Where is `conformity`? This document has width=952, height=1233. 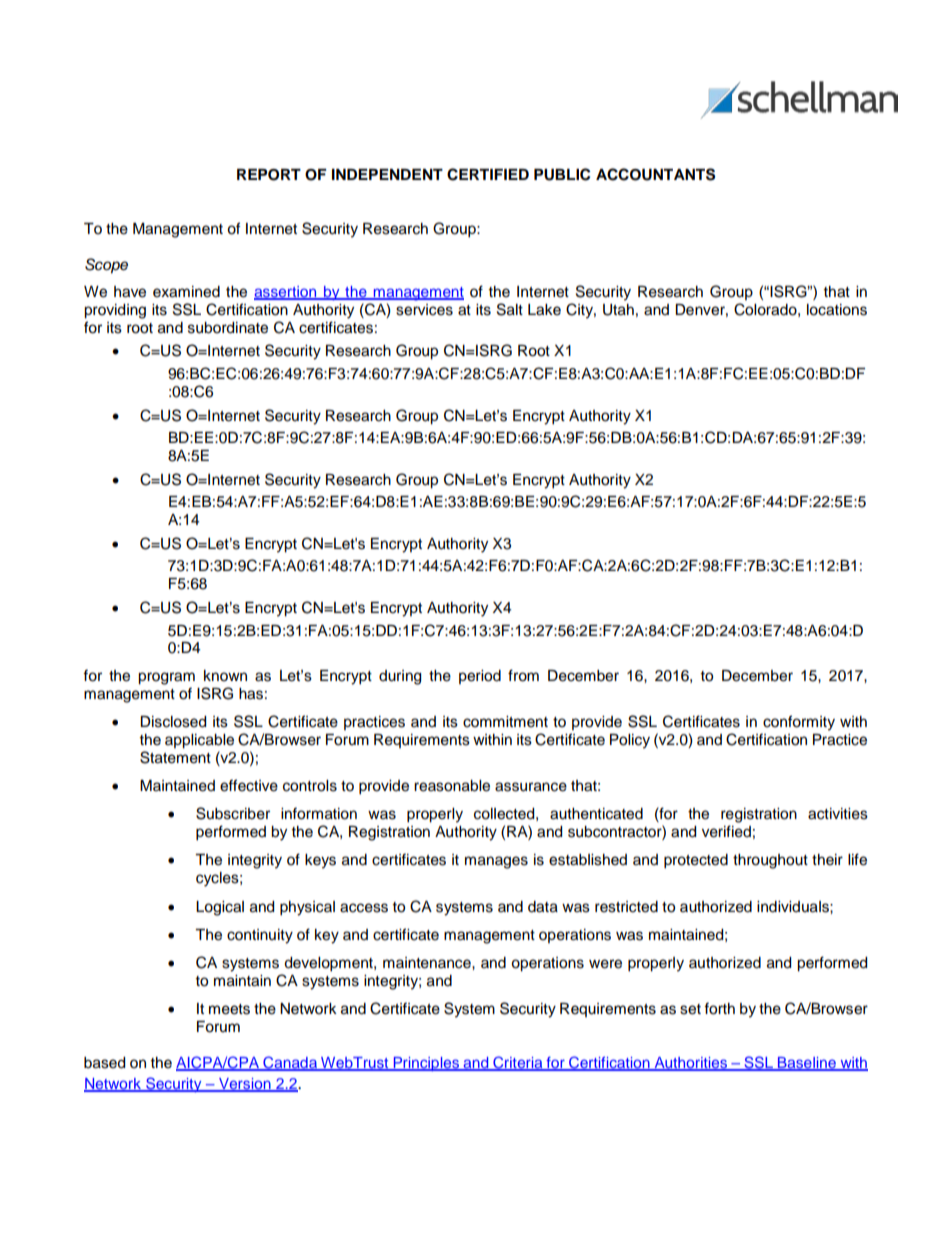 conformity is located at coordinates (799, 723).
